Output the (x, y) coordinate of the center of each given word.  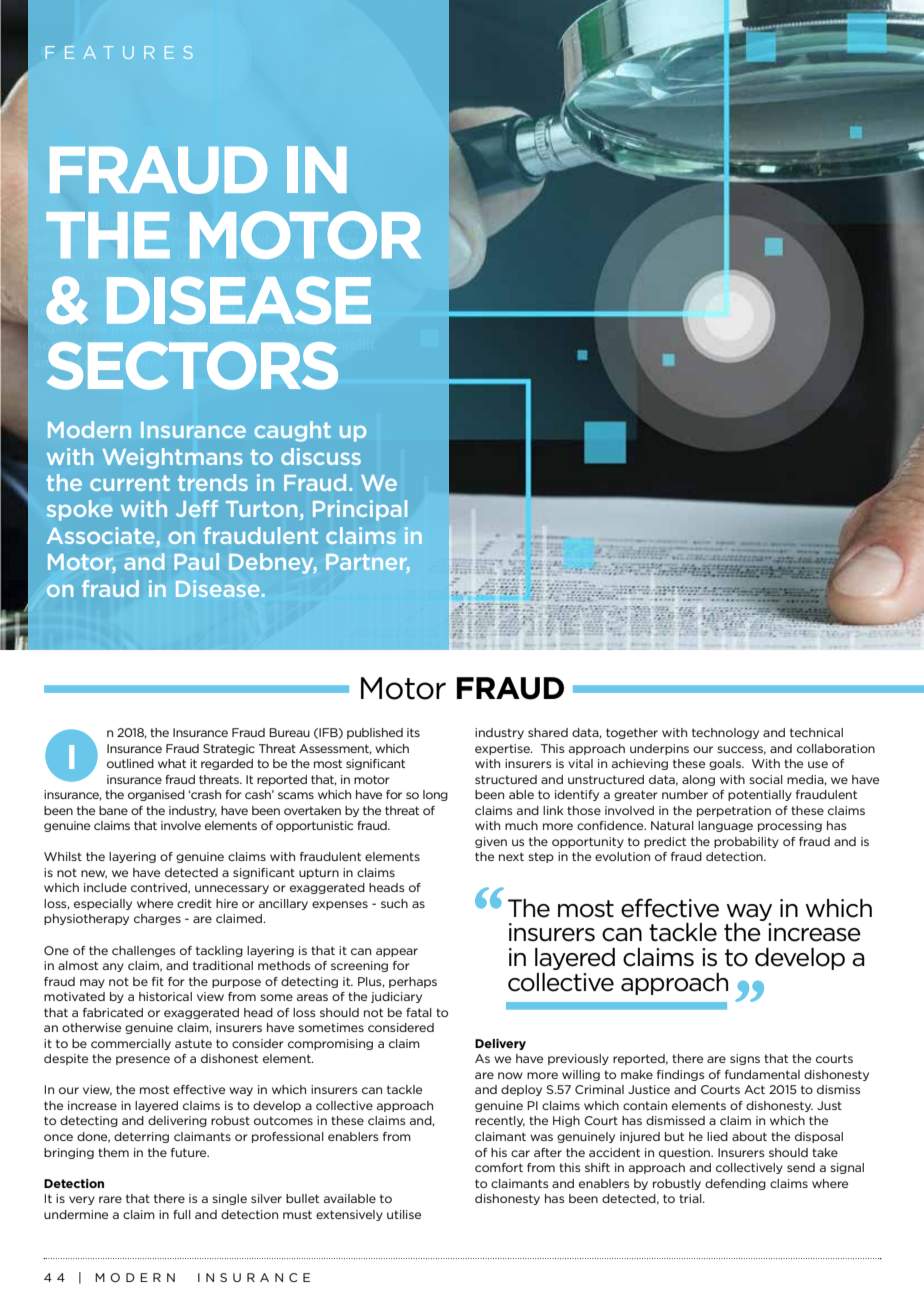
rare (110, 1199)
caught (292, 431)
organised (156, 795)
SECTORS (192, 366)
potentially (760, 795)
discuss (321, 456)
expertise (503, 749)
